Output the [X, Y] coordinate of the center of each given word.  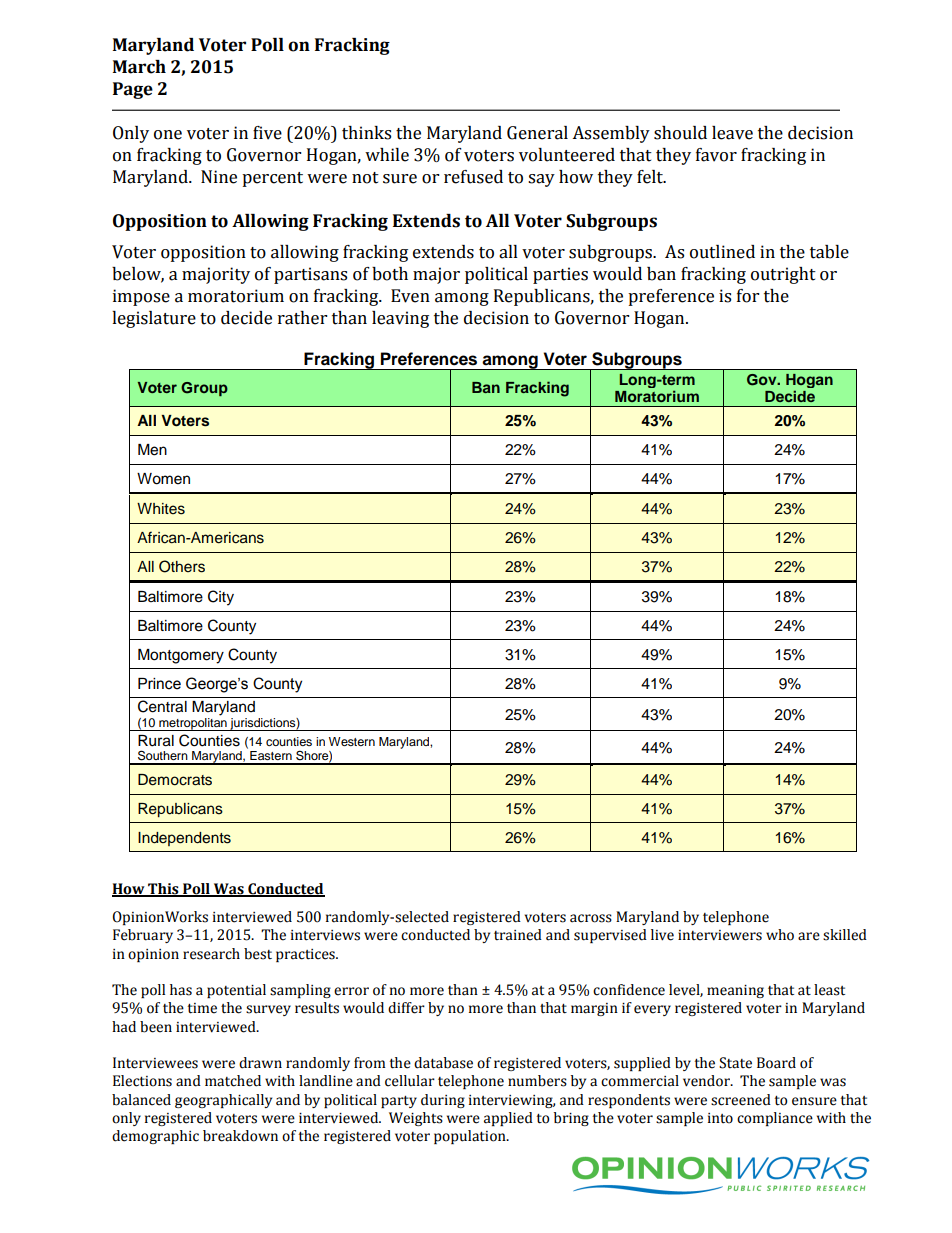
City [221, 598]
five [267, 133]
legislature [154, 319]
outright [783, 275]
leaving [400, 319]
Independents [184, 839]
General [537, 133]
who [780, 935]
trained [518, 935]
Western [352, 741]
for [748, 296]
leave [732, 133]
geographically [223, 1101]
